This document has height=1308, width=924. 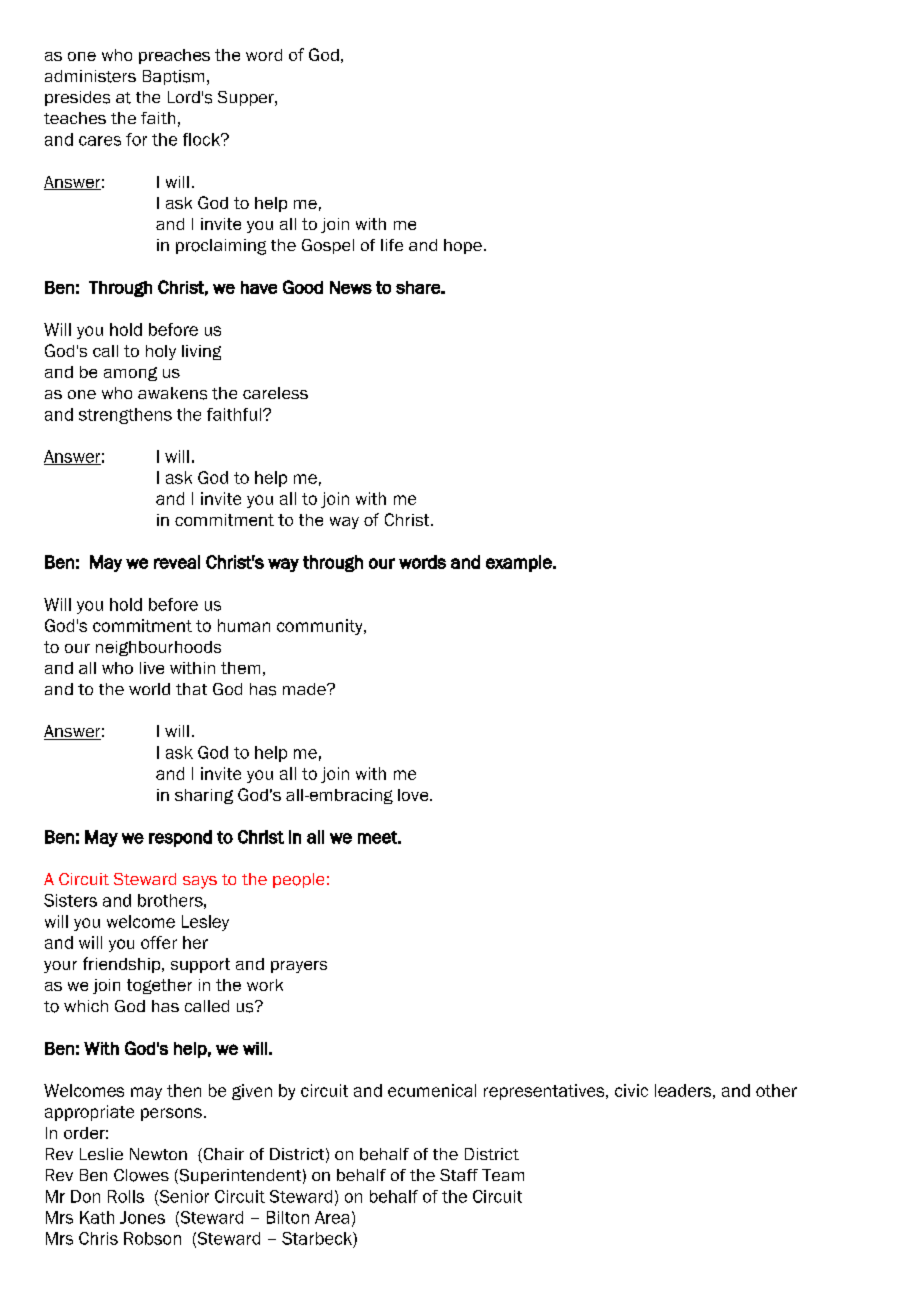 What do you see at coordinates (172, 393) in the document?
I see `awakens` at bounding box center [172, 393].
